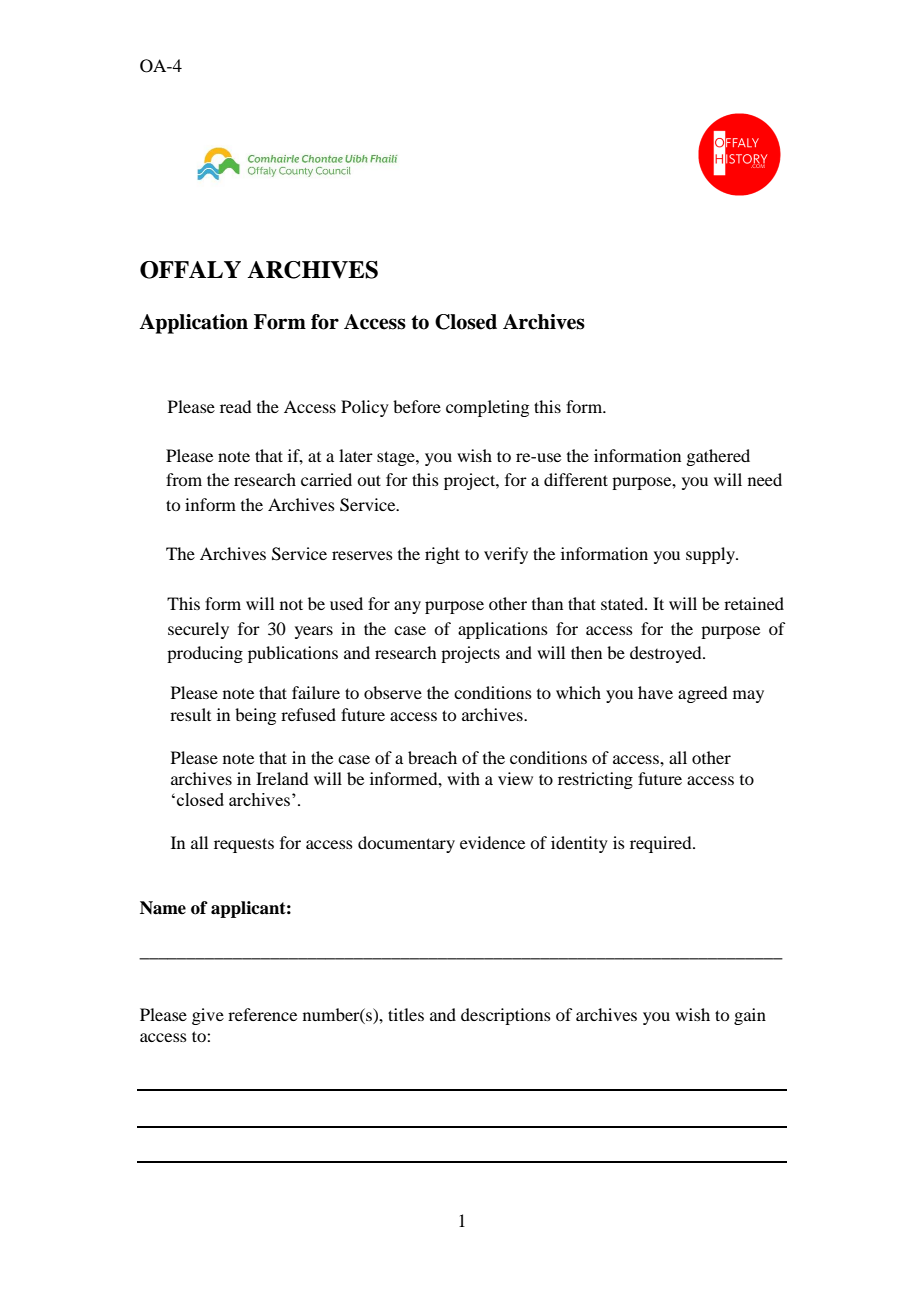  Describe the element at coordinates (393, 692) in the screenshot. I see `observe` at that location.
